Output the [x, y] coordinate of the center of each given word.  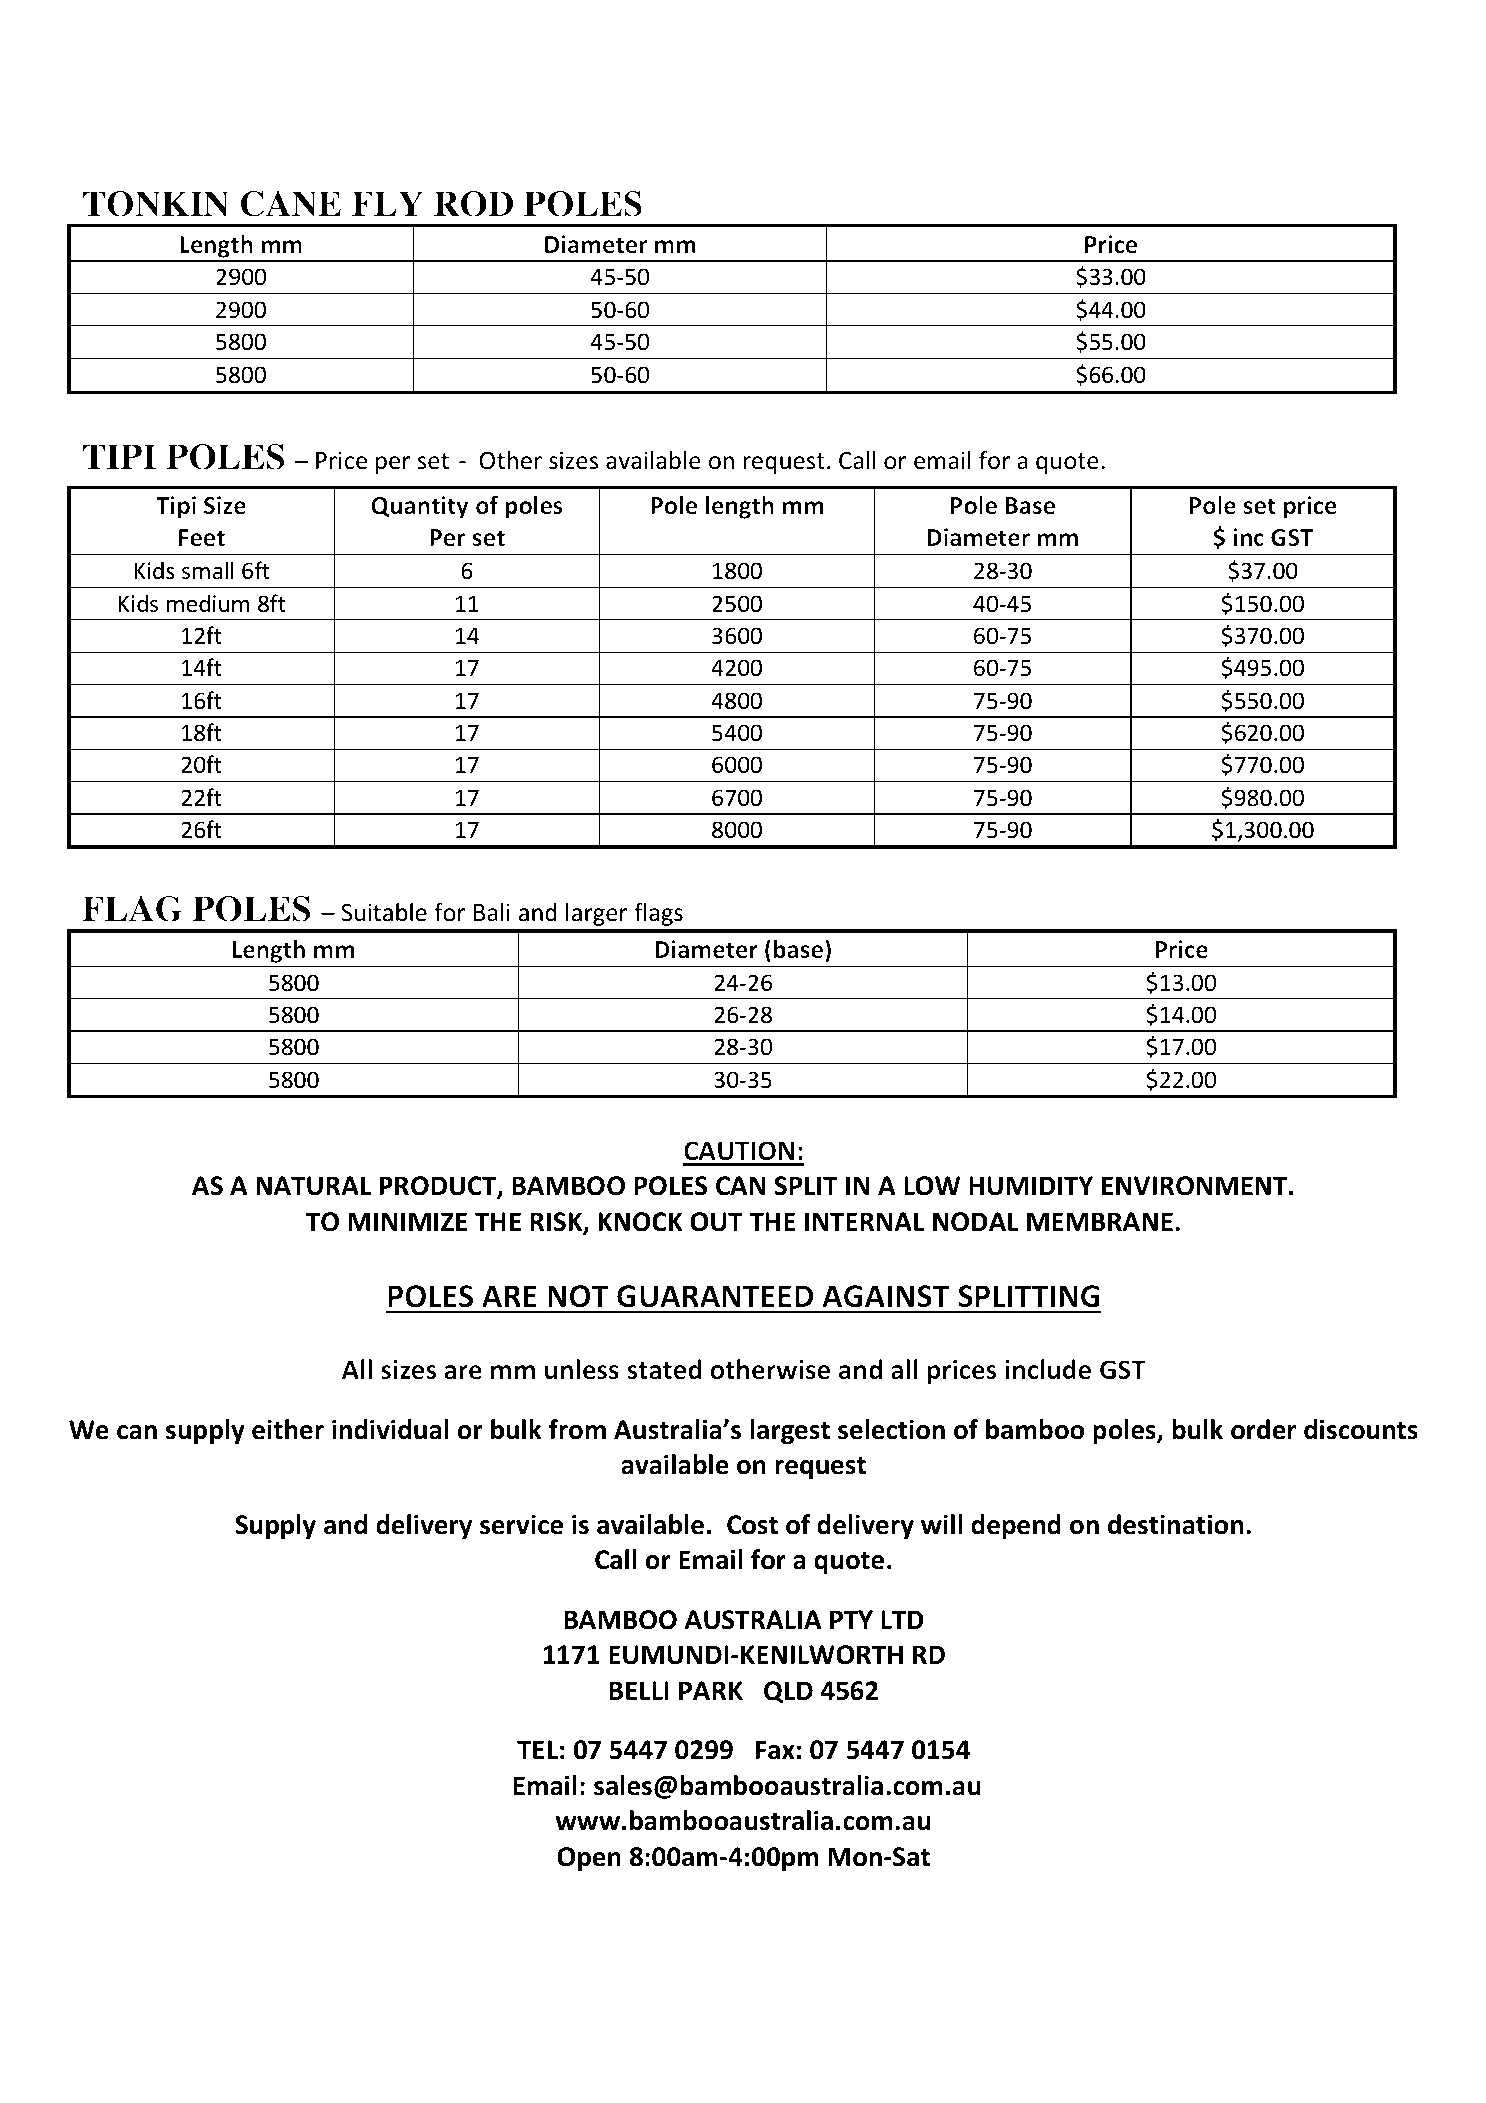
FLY [387, 203]
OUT [716, 1222]
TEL [537, 1749]
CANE [291, 204]
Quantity [420, 507]
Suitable [384, 912]
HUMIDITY [1031, 1186]
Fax [775, 1750]
